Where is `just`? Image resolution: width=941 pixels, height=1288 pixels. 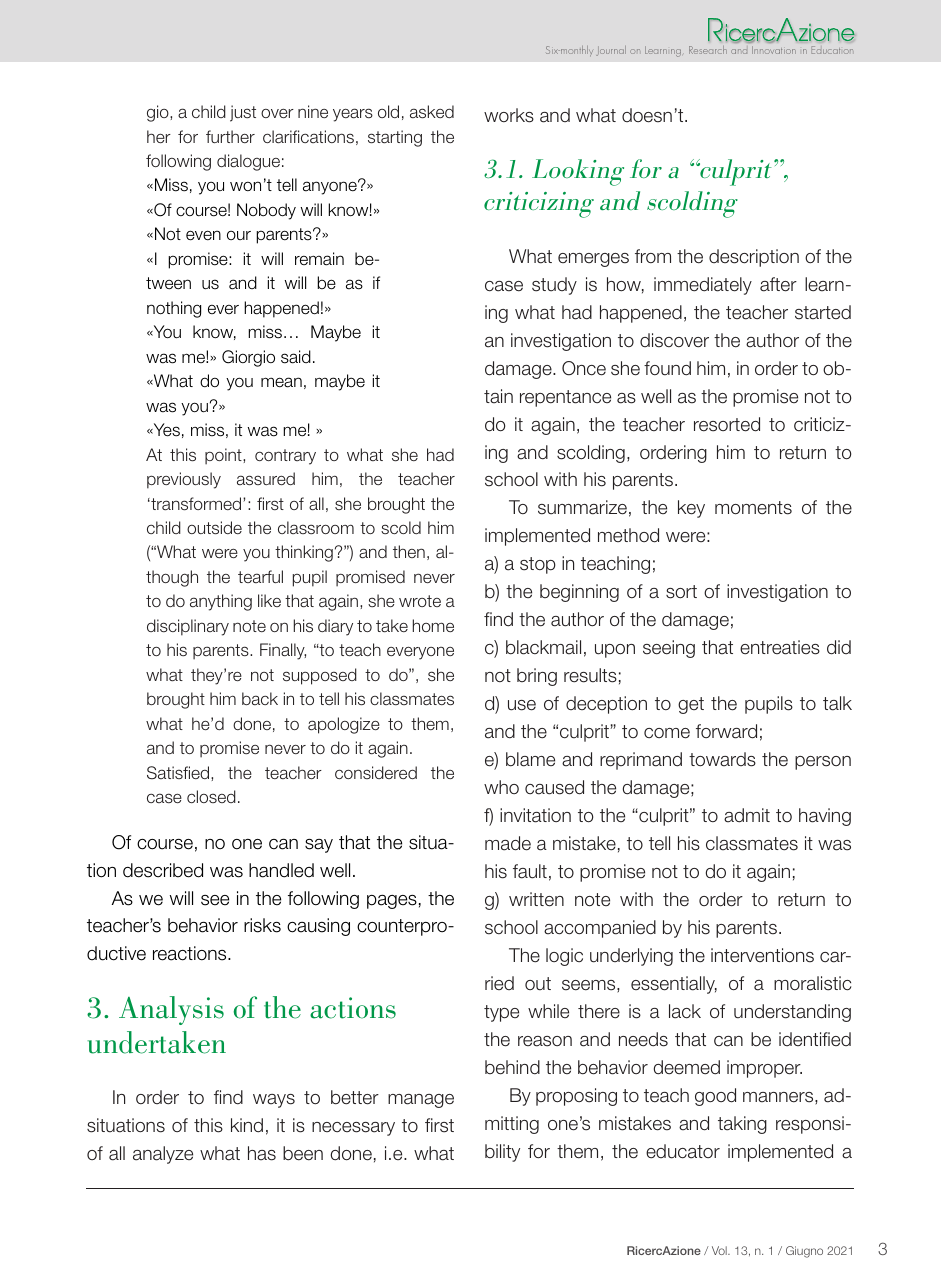
just is located at coordinates (243, 113).
